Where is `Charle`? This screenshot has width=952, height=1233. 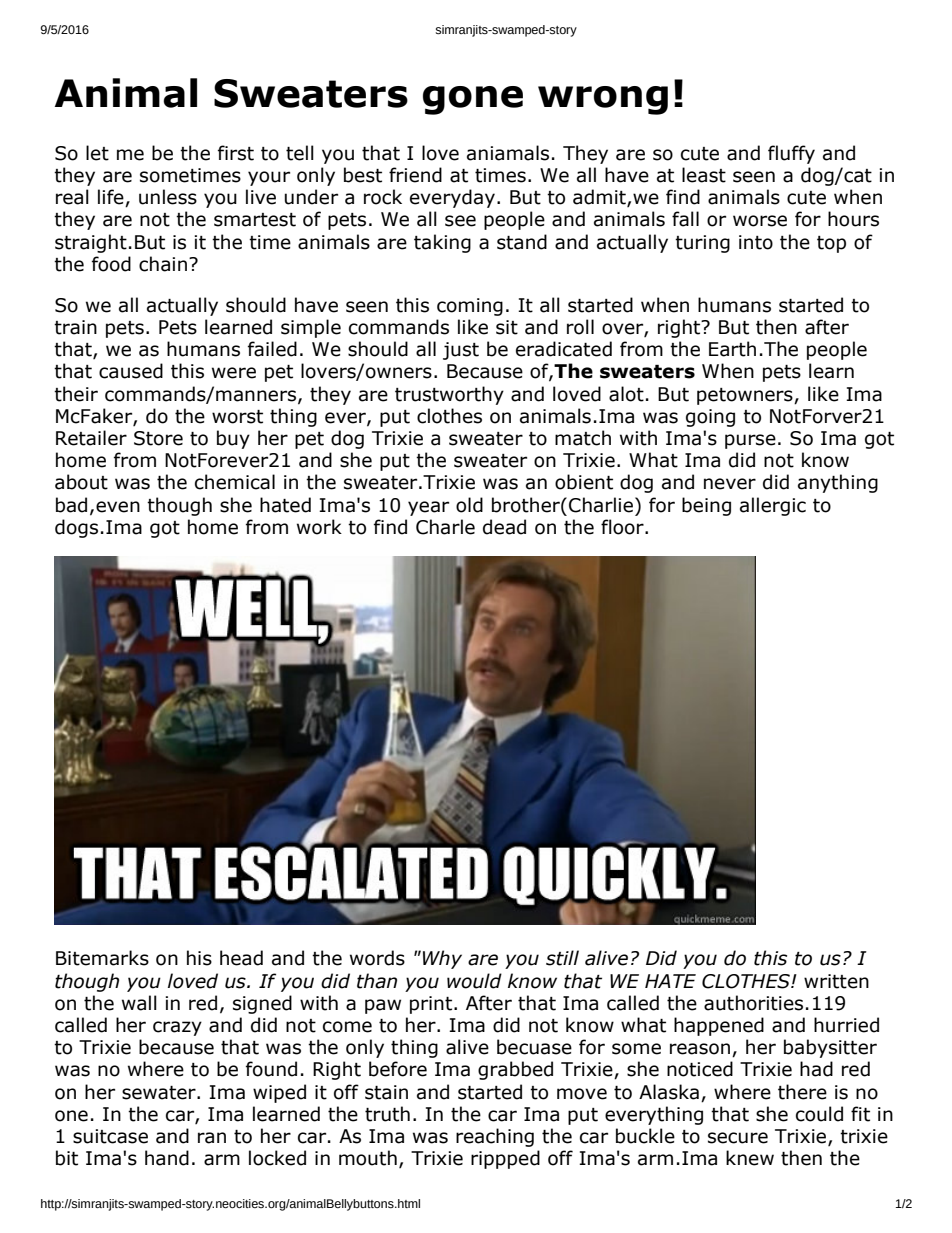
Charle is located at coordinates (445, 527).
